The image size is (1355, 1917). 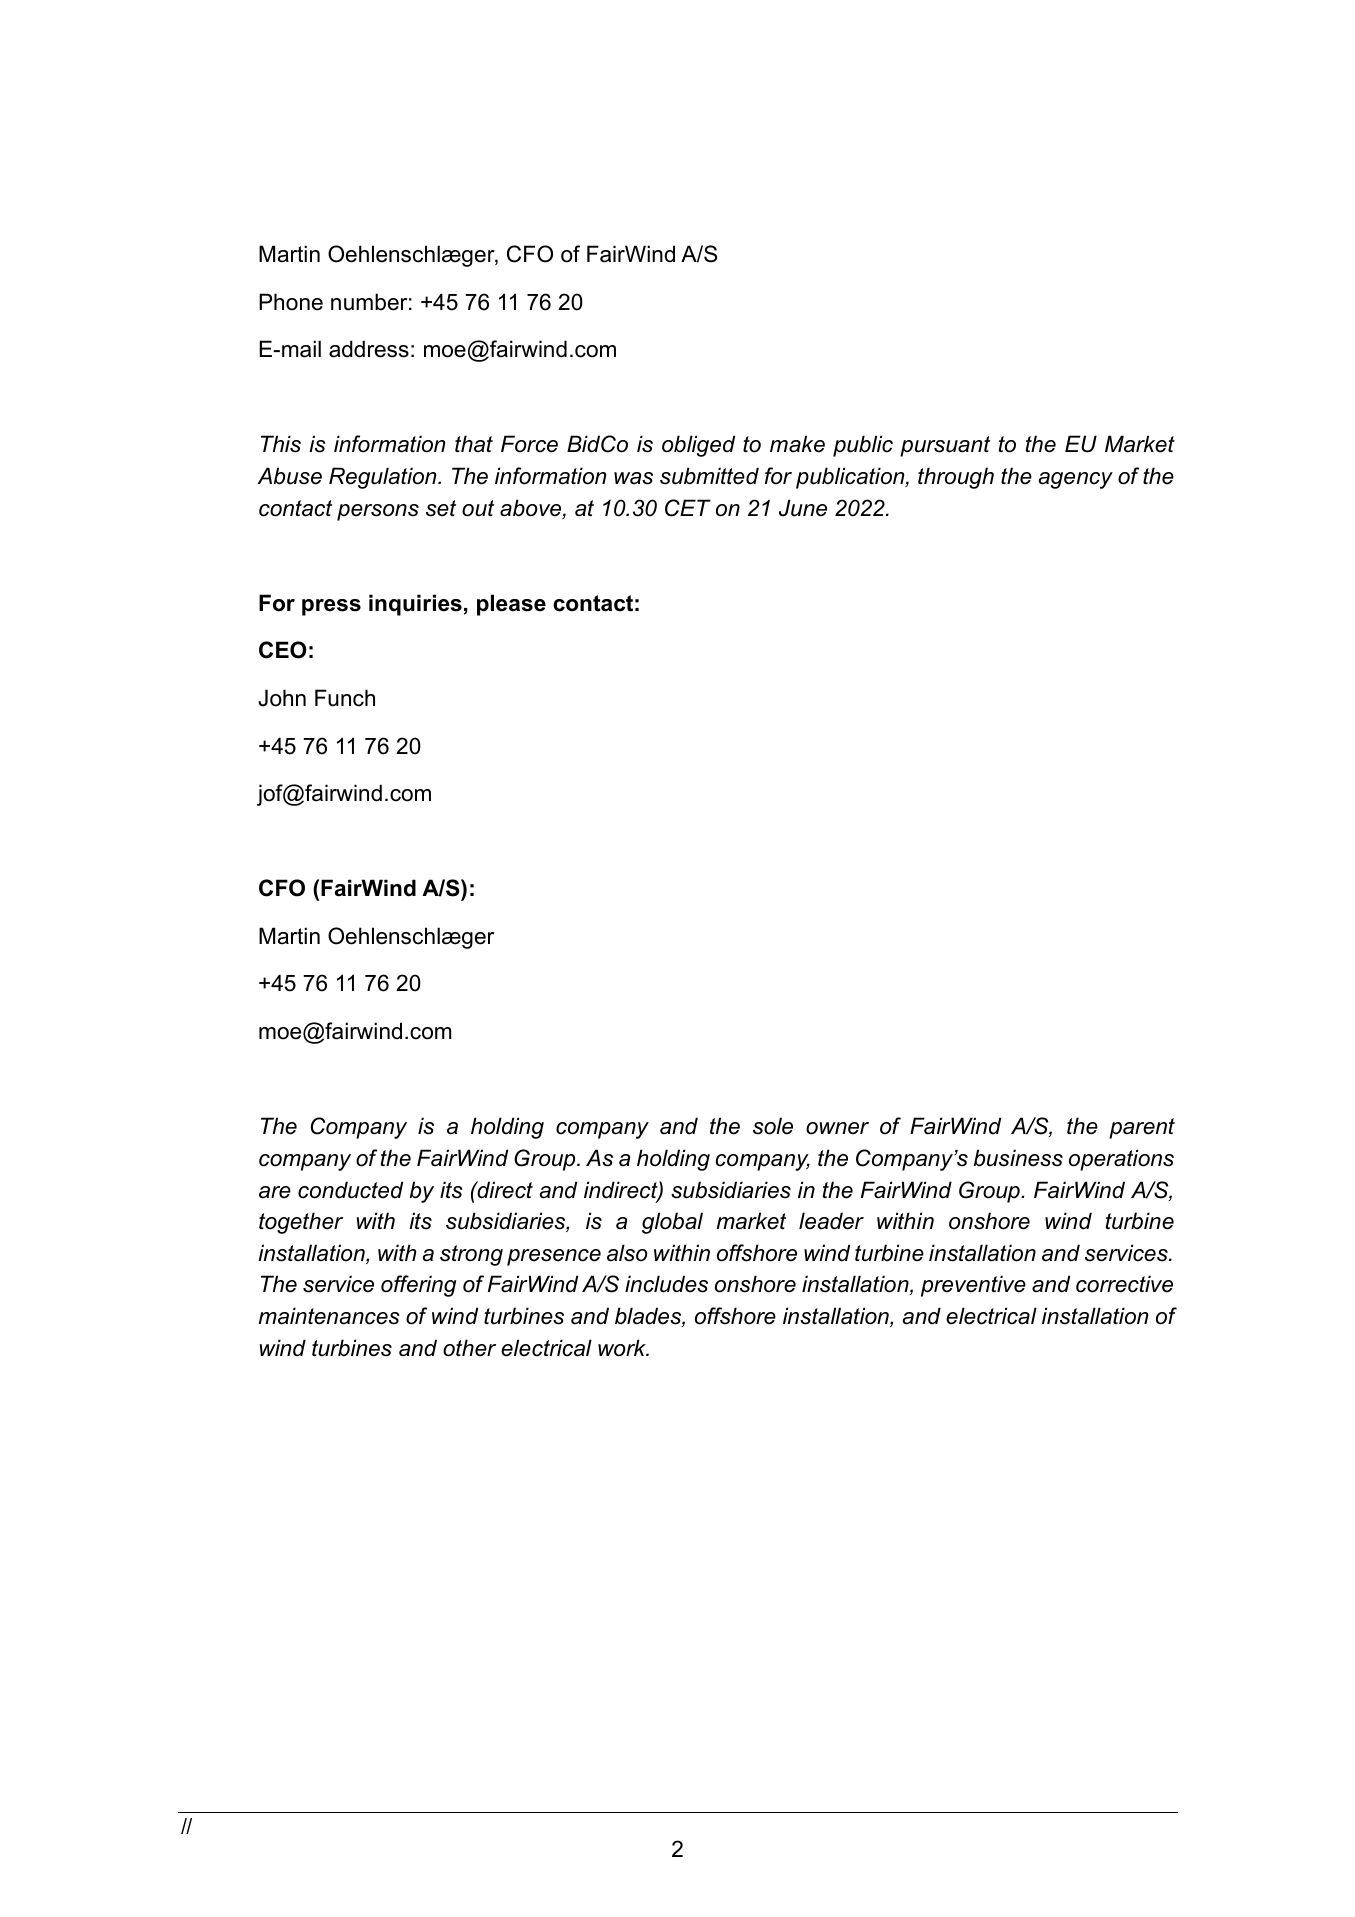 I want to click on offering, so click(x=418, y=1286).
